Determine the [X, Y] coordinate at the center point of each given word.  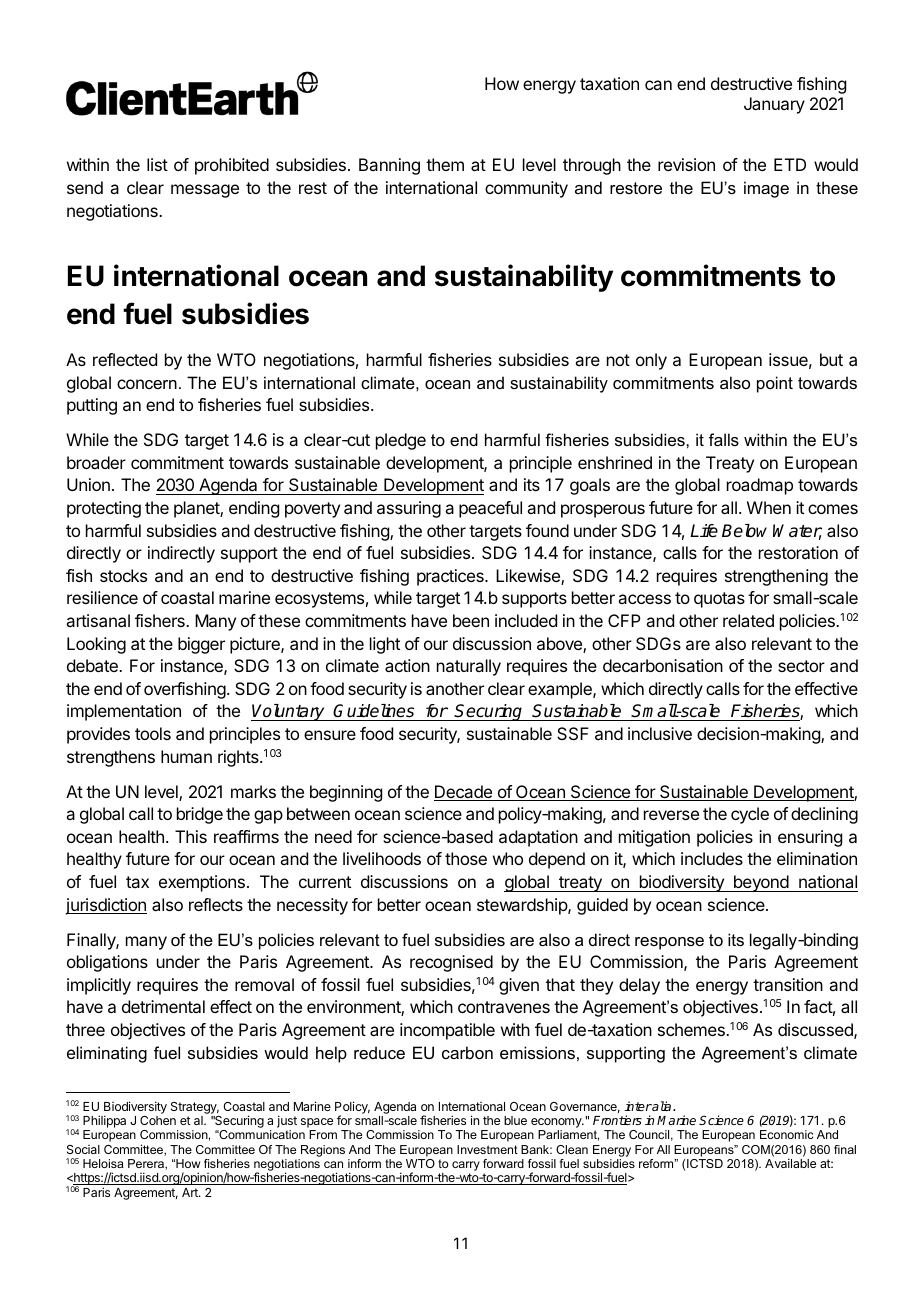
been [471, 620]
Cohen [158, 1120]
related [748, 620]
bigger [201, 645]
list [157, 164]
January [774, 105]
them [445, 164]
